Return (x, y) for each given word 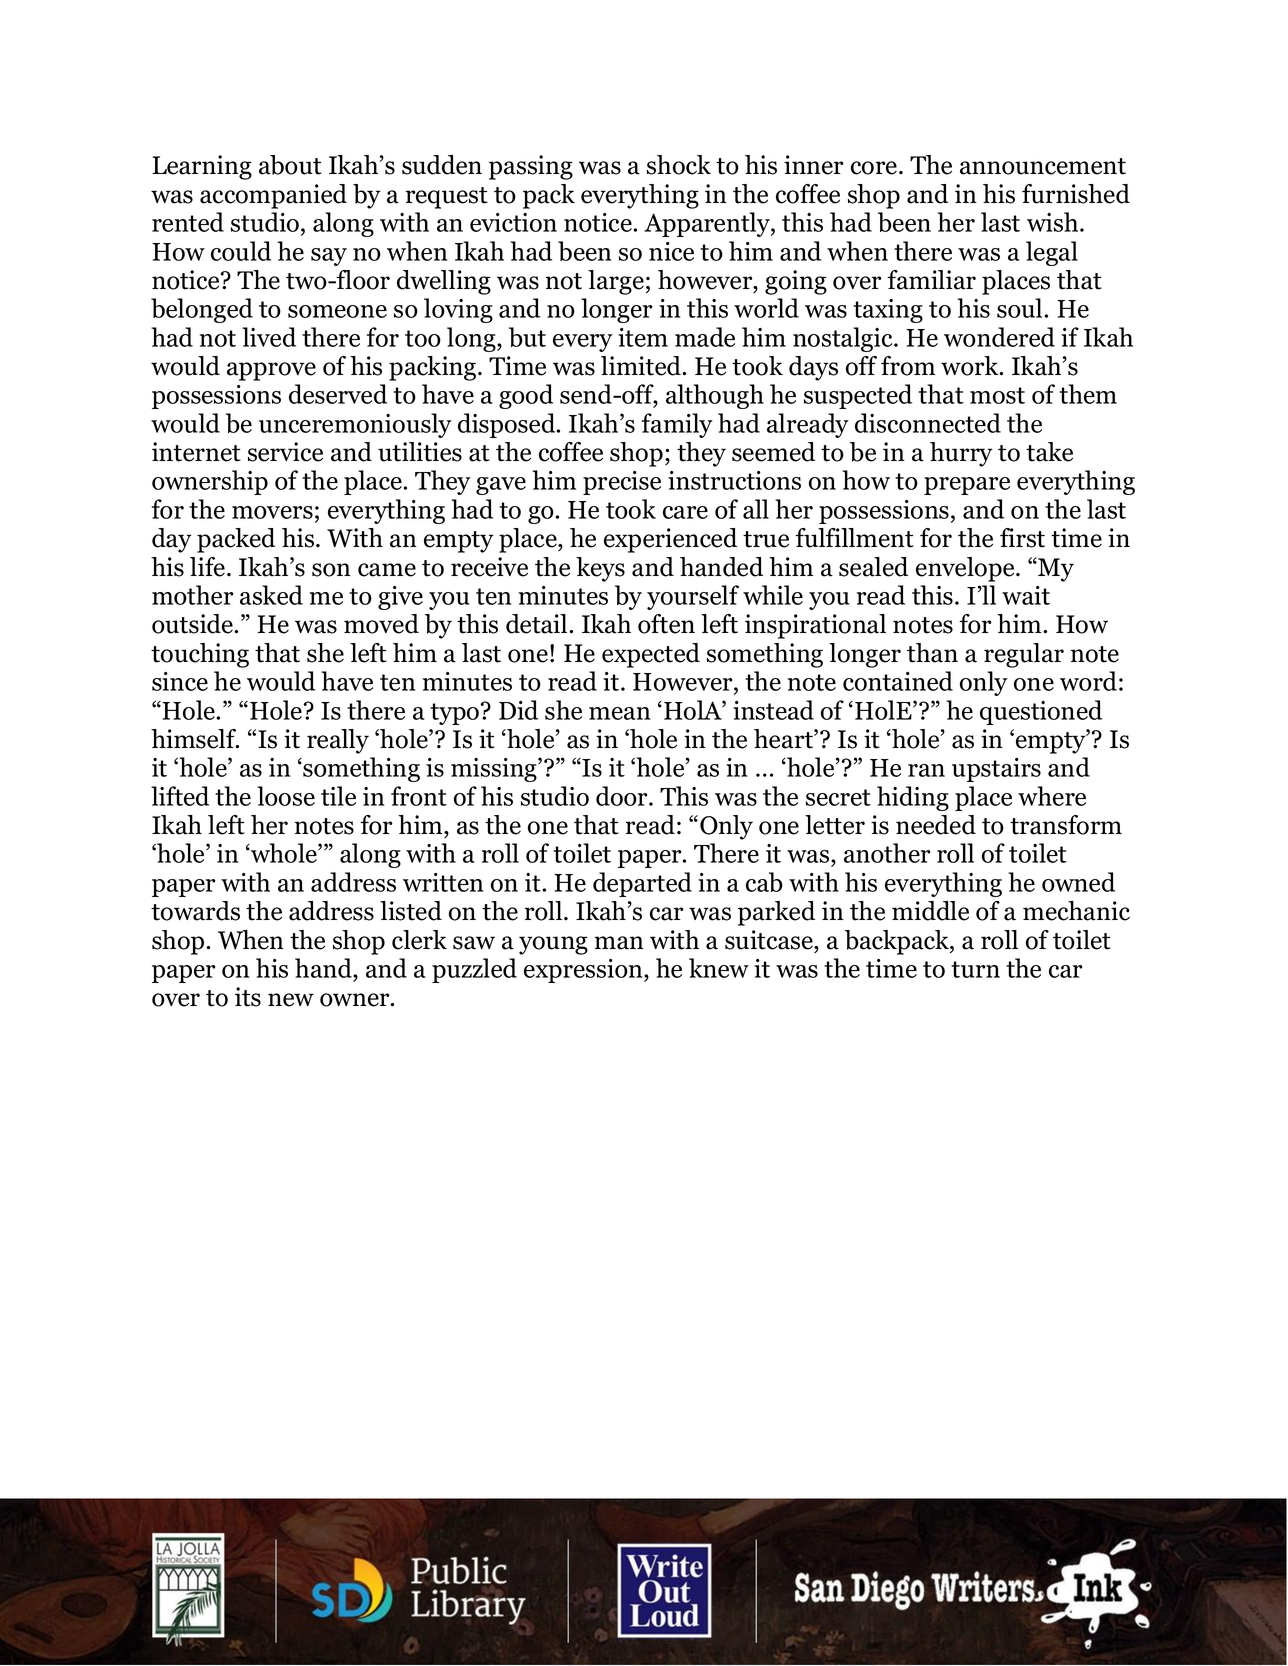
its (248, 997)
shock (679, 165)
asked (271, 595)
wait (1026, 595)
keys (600, 569)
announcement (1043, 166)
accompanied (273, 196)
